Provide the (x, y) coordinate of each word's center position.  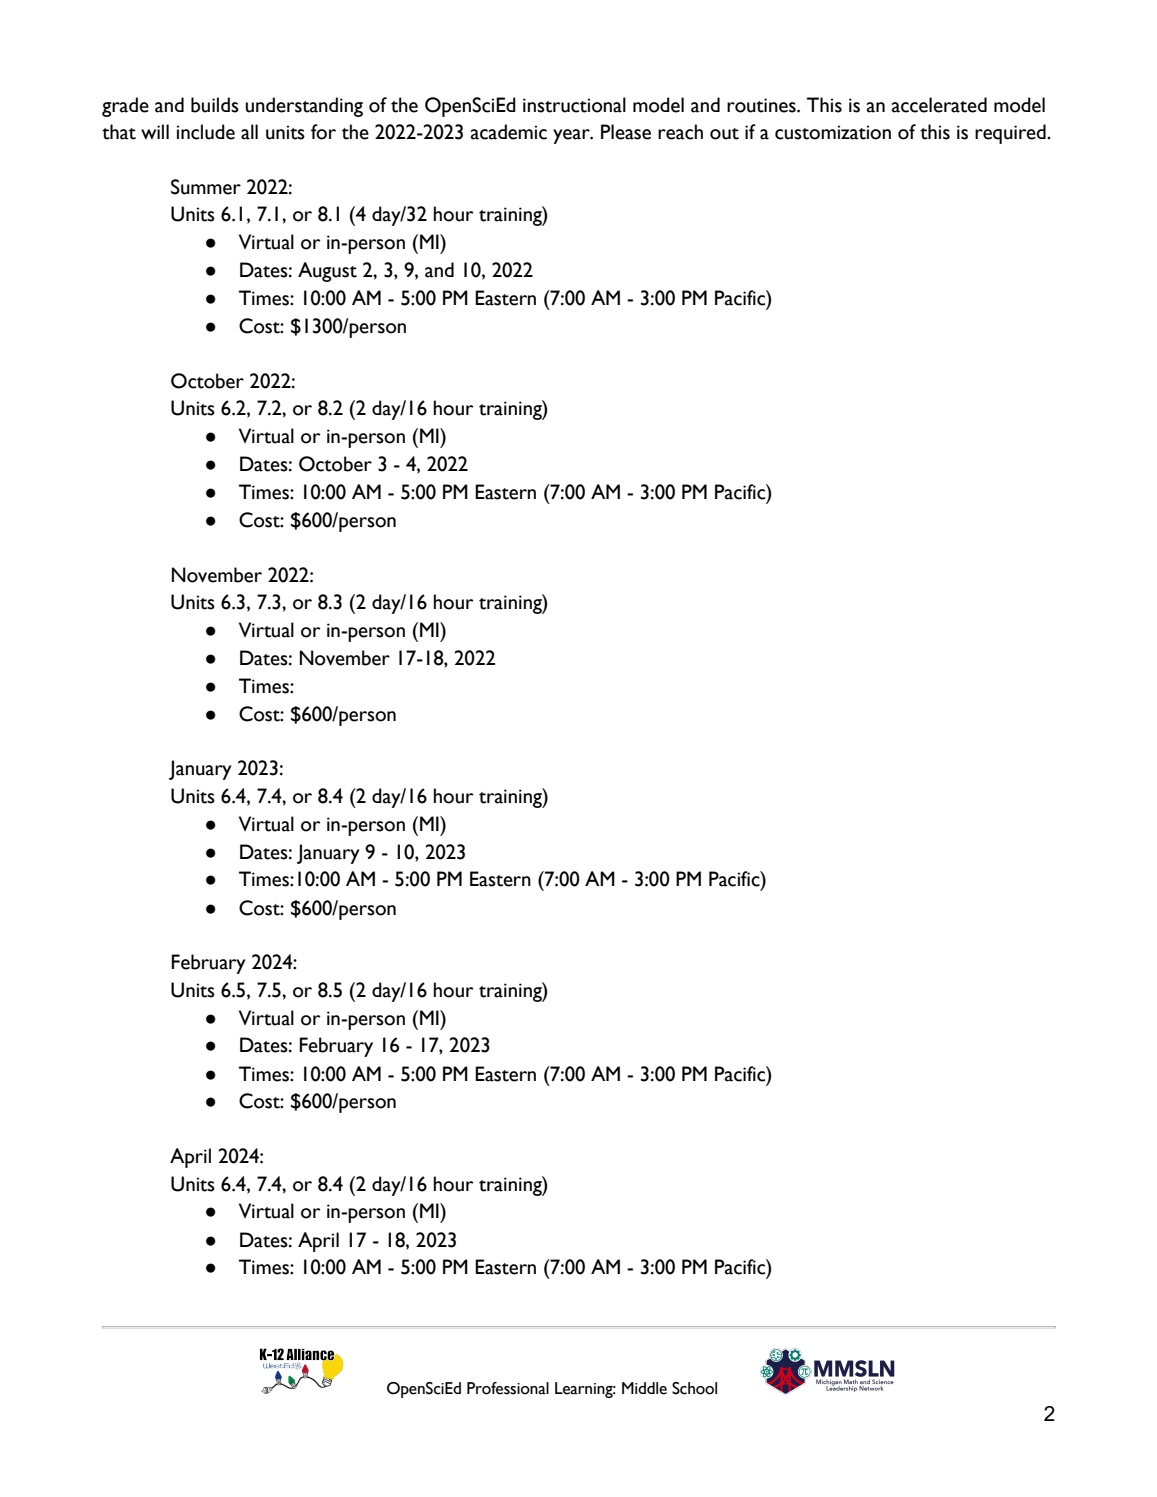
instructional (574, 105)
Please (626, 132)
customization (833, 132)
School (694, 1388)
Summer (206, 187)
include (205, 132)
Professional (508, 1388)
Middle (644, 1388)
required (1011, 134)
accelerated (939, 105)
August (327, 272)
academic (509, 132)
